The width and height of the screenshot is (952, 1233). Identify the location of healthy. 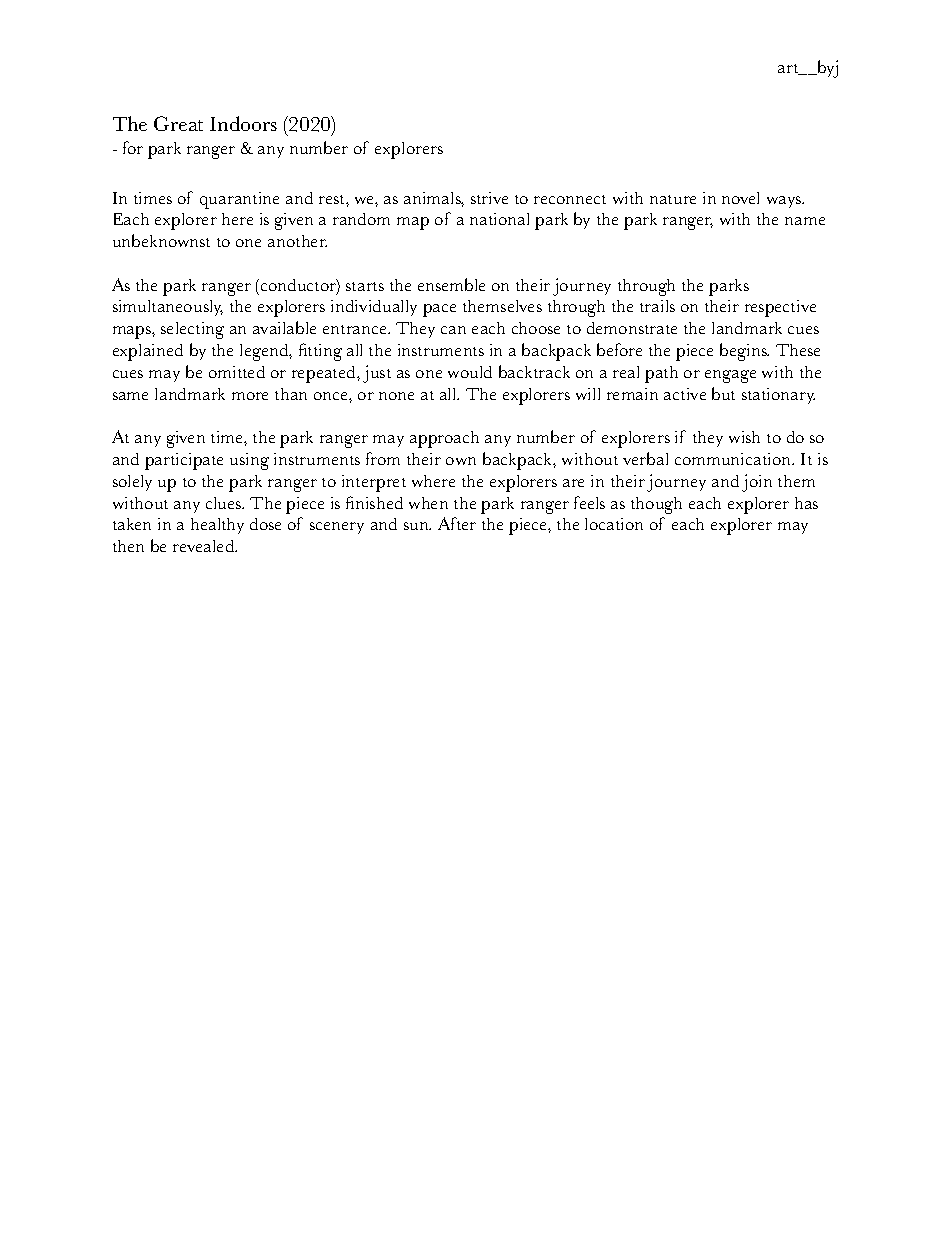
(217, 526).
